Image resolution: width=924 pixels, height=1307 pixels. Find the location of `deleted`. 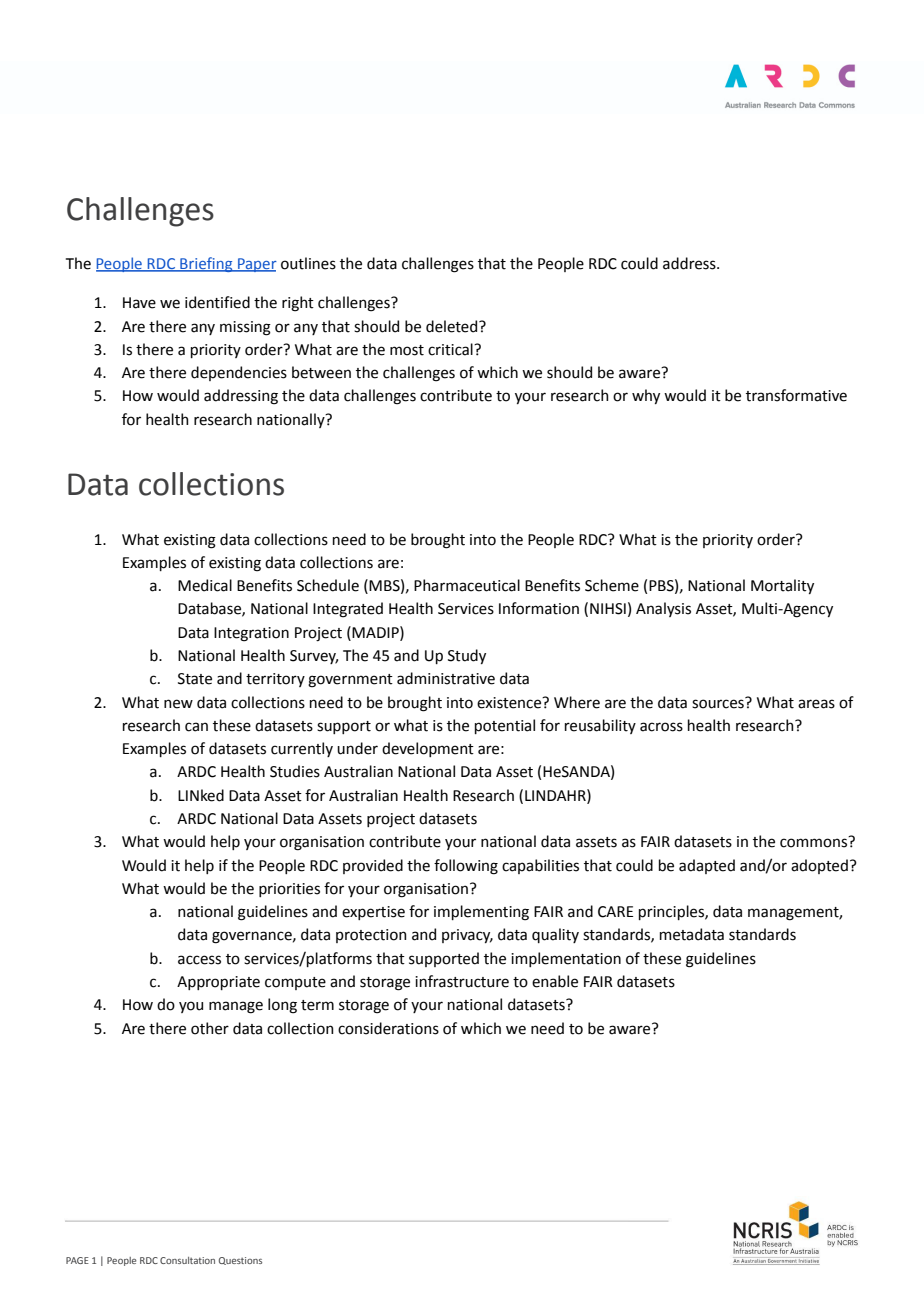

deleted is located at coordinates (453, 326).
